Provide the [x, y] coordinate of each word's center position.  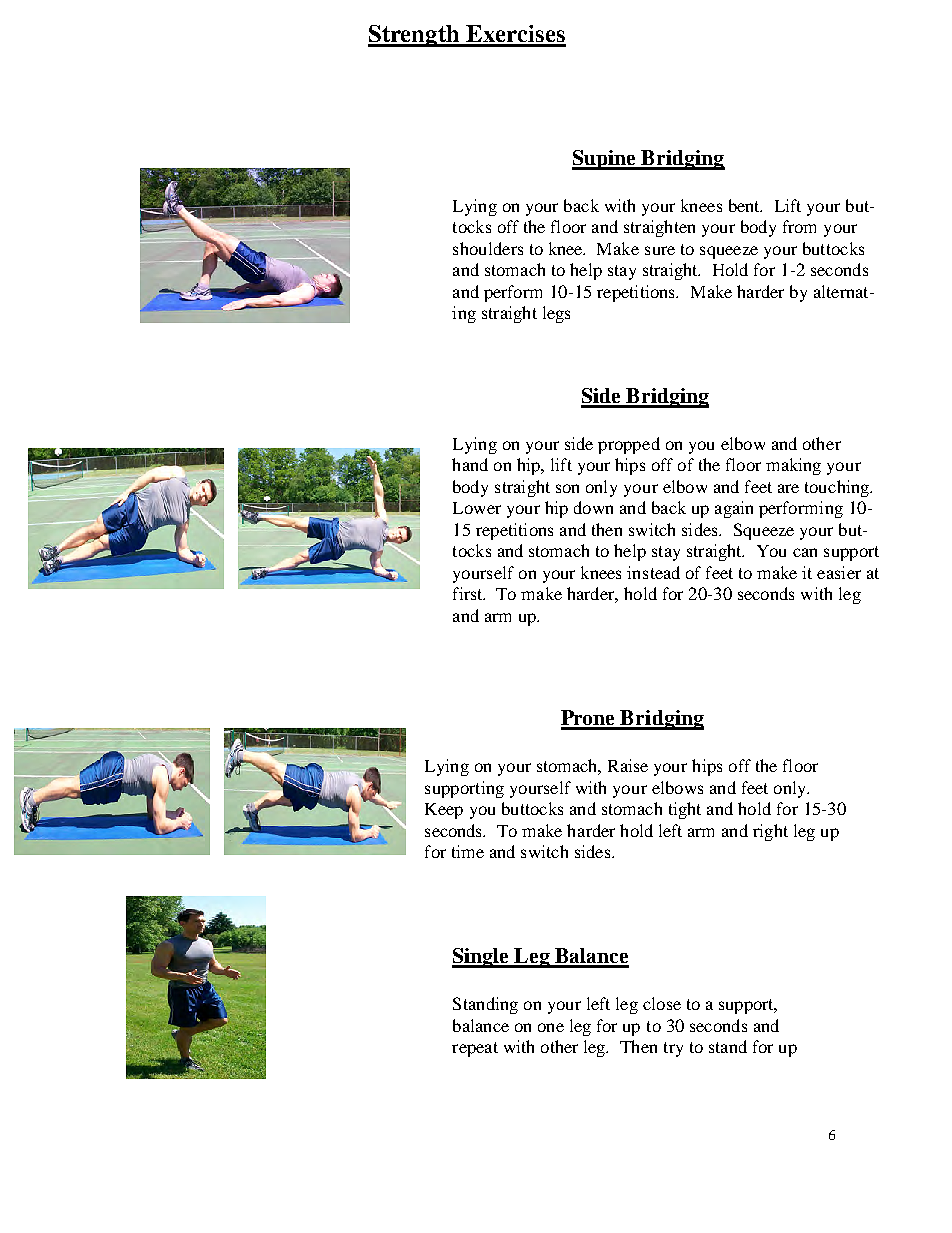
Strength [415, 36]
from [799, 226]
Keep [444, 811]
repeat [475, 1049]
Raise [628, 765]
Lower [477, 508]
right [770, 832]
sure [660, 250]
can [805, 552]
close [662, 1003]
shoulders [488, 248]
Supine [605, 160]
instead [653, 572]
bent [745, 205]
